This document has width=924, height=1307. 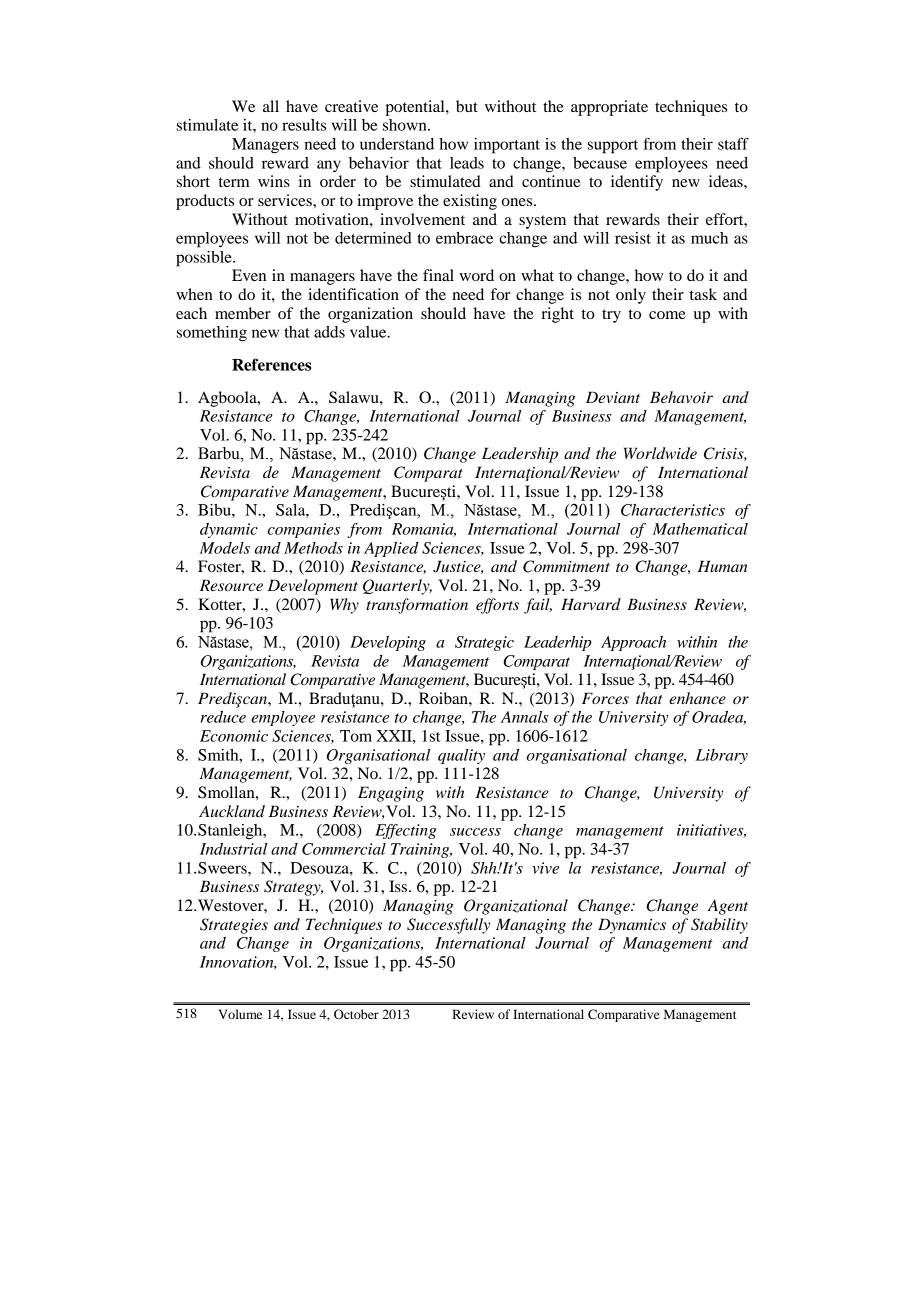 What do you see at coordinates (681, 397) in the document?
I see `Behavoir` at bounding box center [681, 397].
